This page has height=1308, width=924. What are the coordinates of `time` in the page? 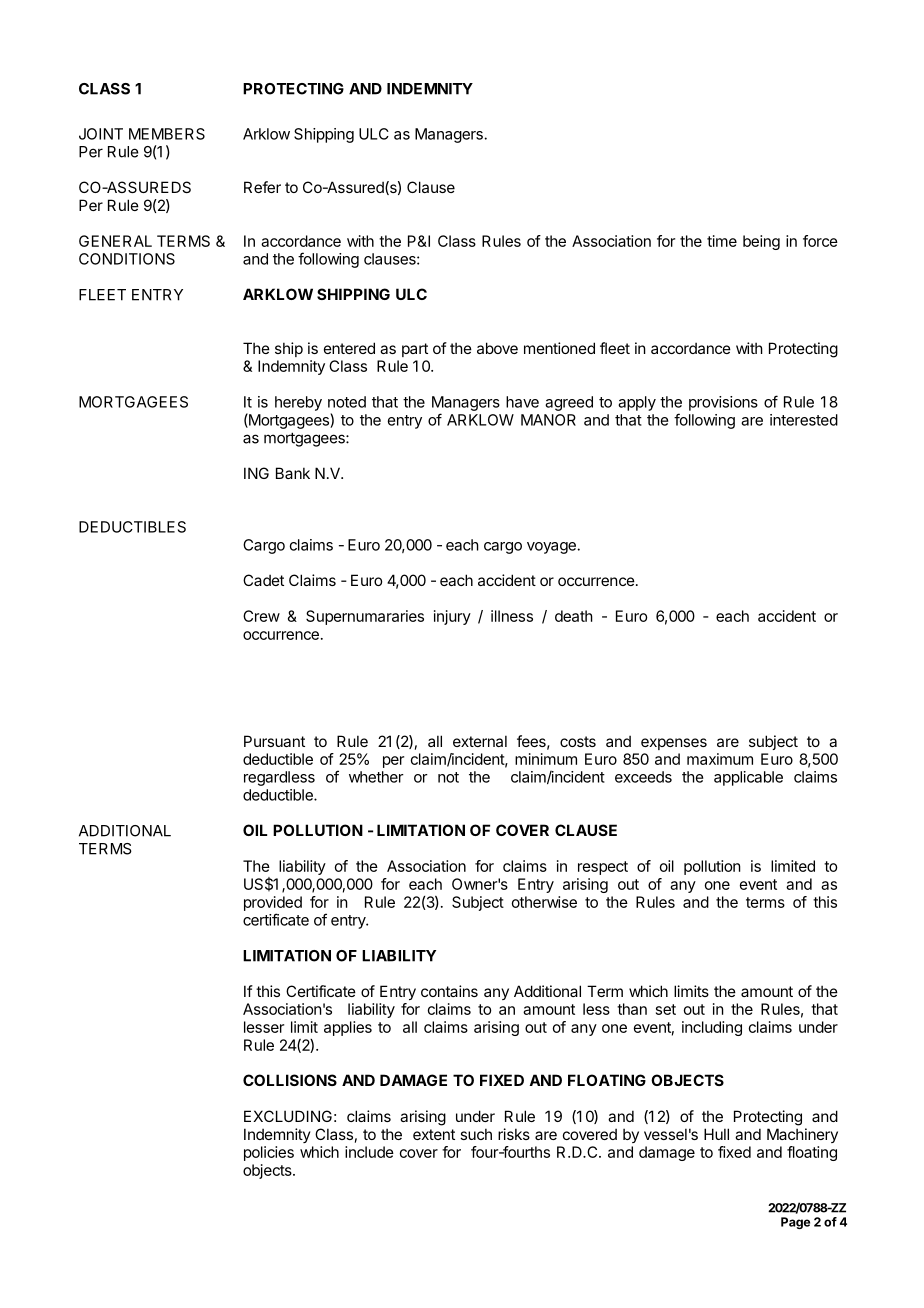 It's located at (722, 241).
